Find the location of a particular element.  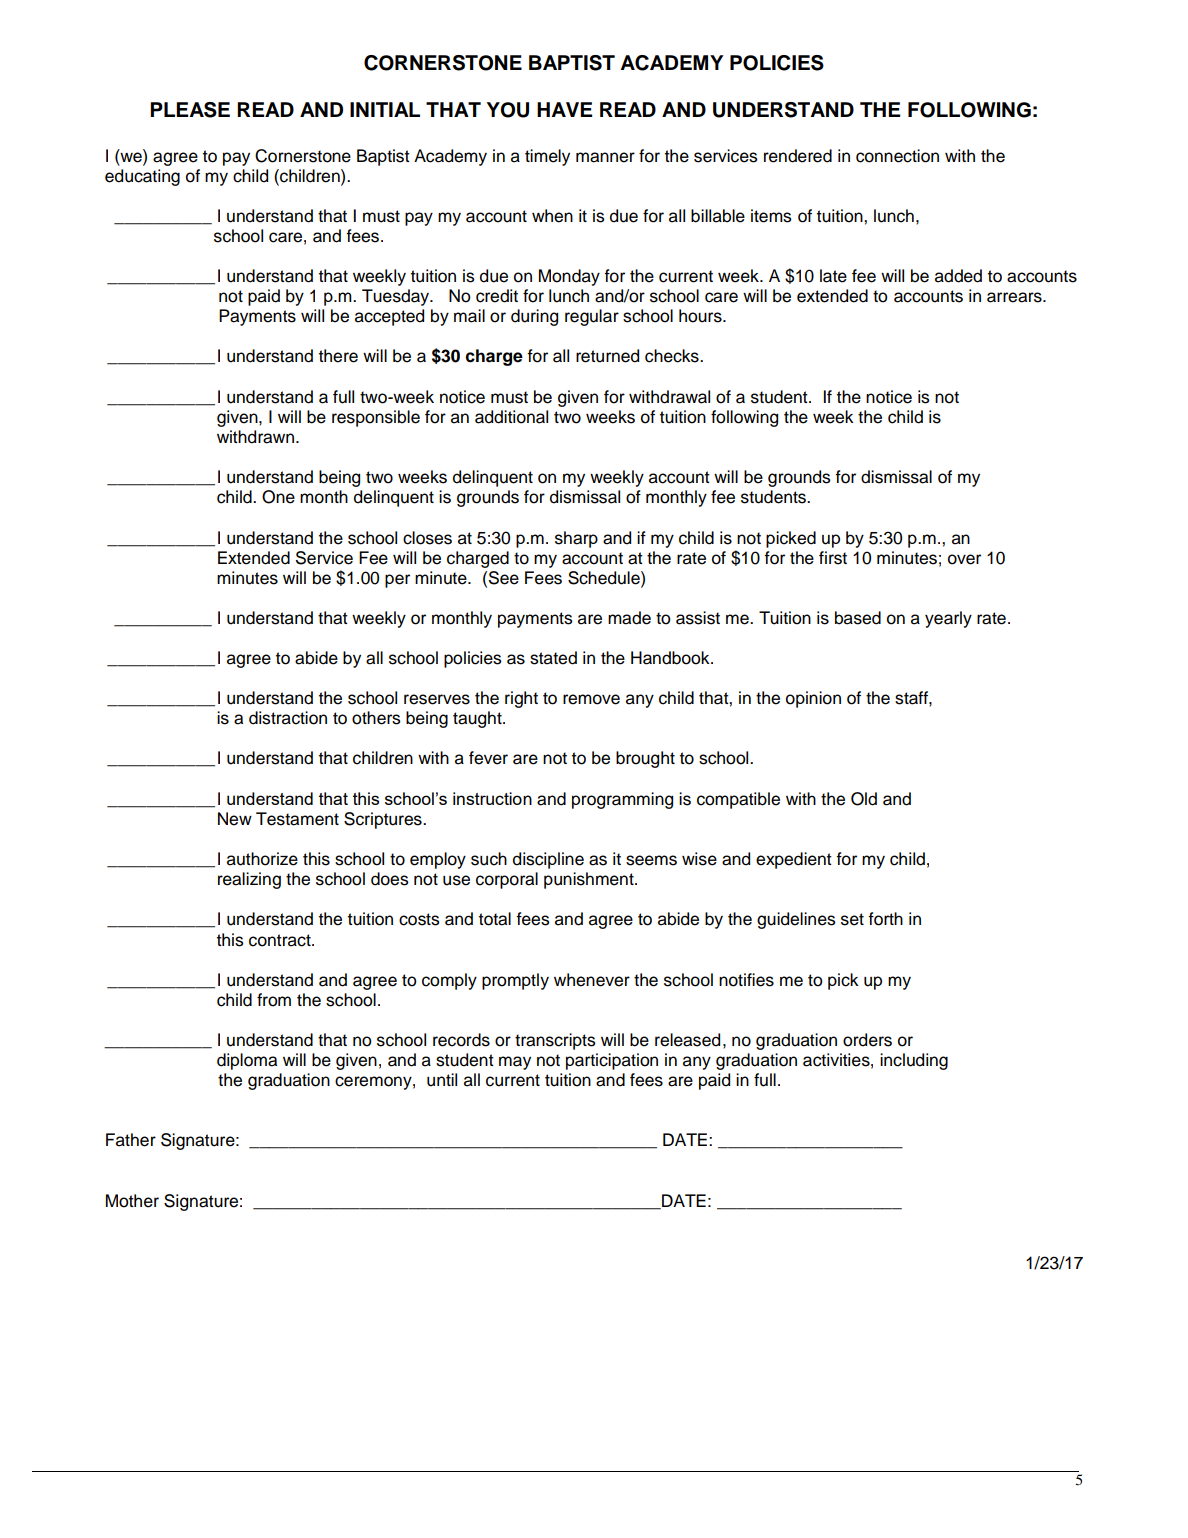

participation is located at coordinates (612, 1061).
